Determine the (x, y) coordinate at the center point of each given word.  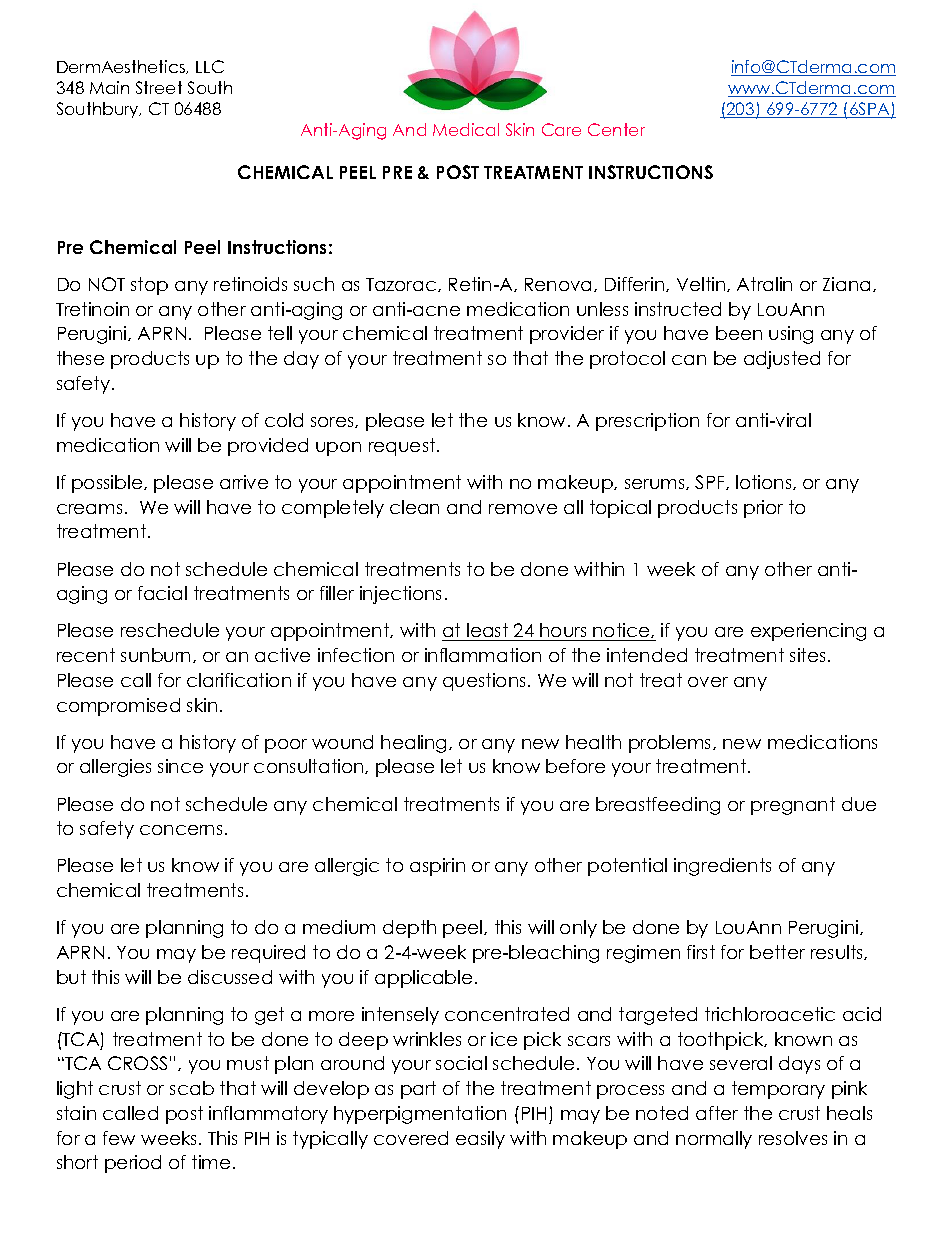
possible (108, 484)
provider (567, 335)
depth (409, 929)
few (119, 1138)
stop (149, 286)
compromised (118, 707)
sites (807, 655)
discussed (230, 977)
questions (484, 682)
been (739, 333)
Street (159, 87)
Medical (466, 129)
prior (763, 509)
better (777, 952)
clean (414, 507)
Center (616, 129)
